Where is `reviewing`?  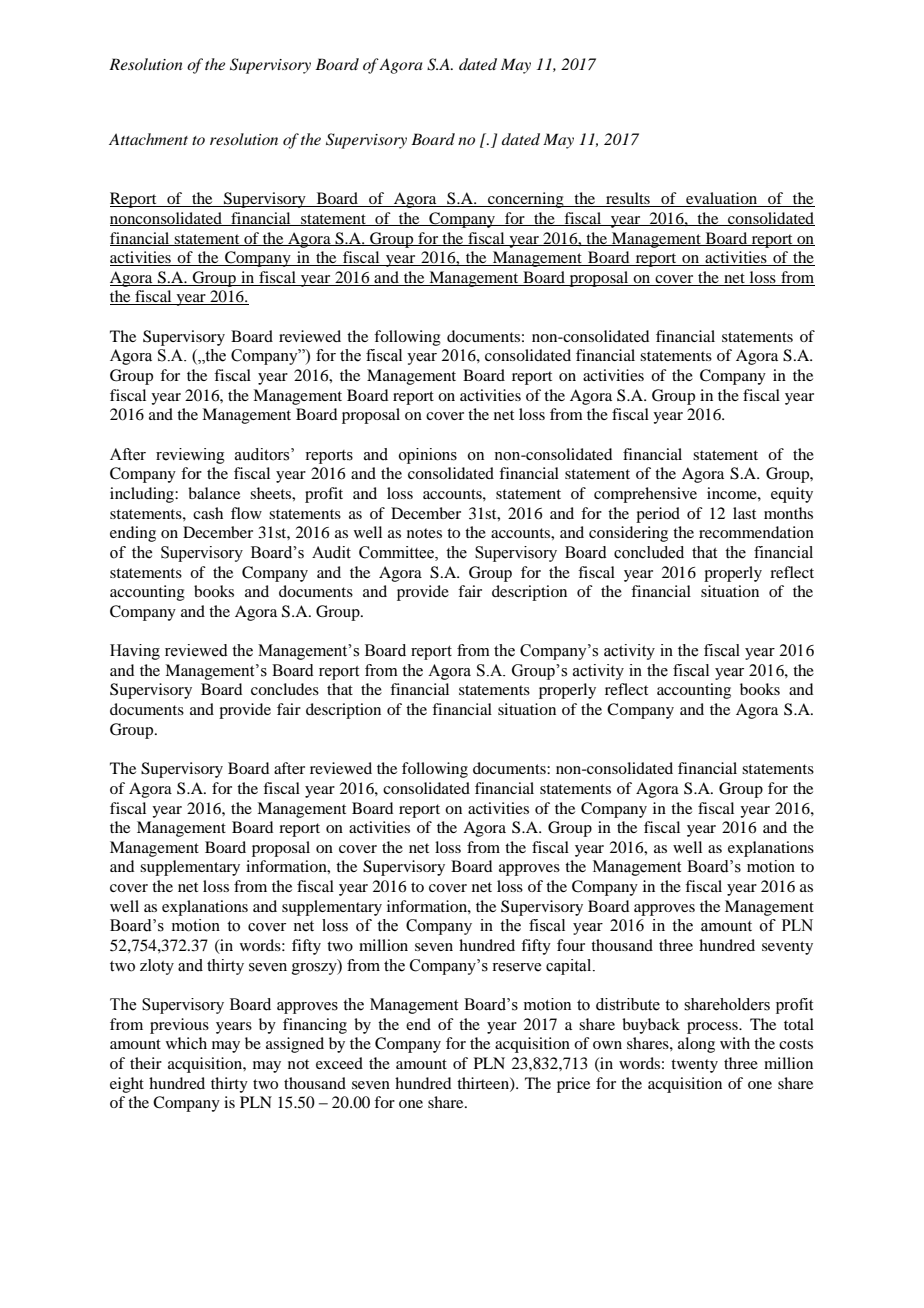 reviewing is located at coordinates (190, 456).
